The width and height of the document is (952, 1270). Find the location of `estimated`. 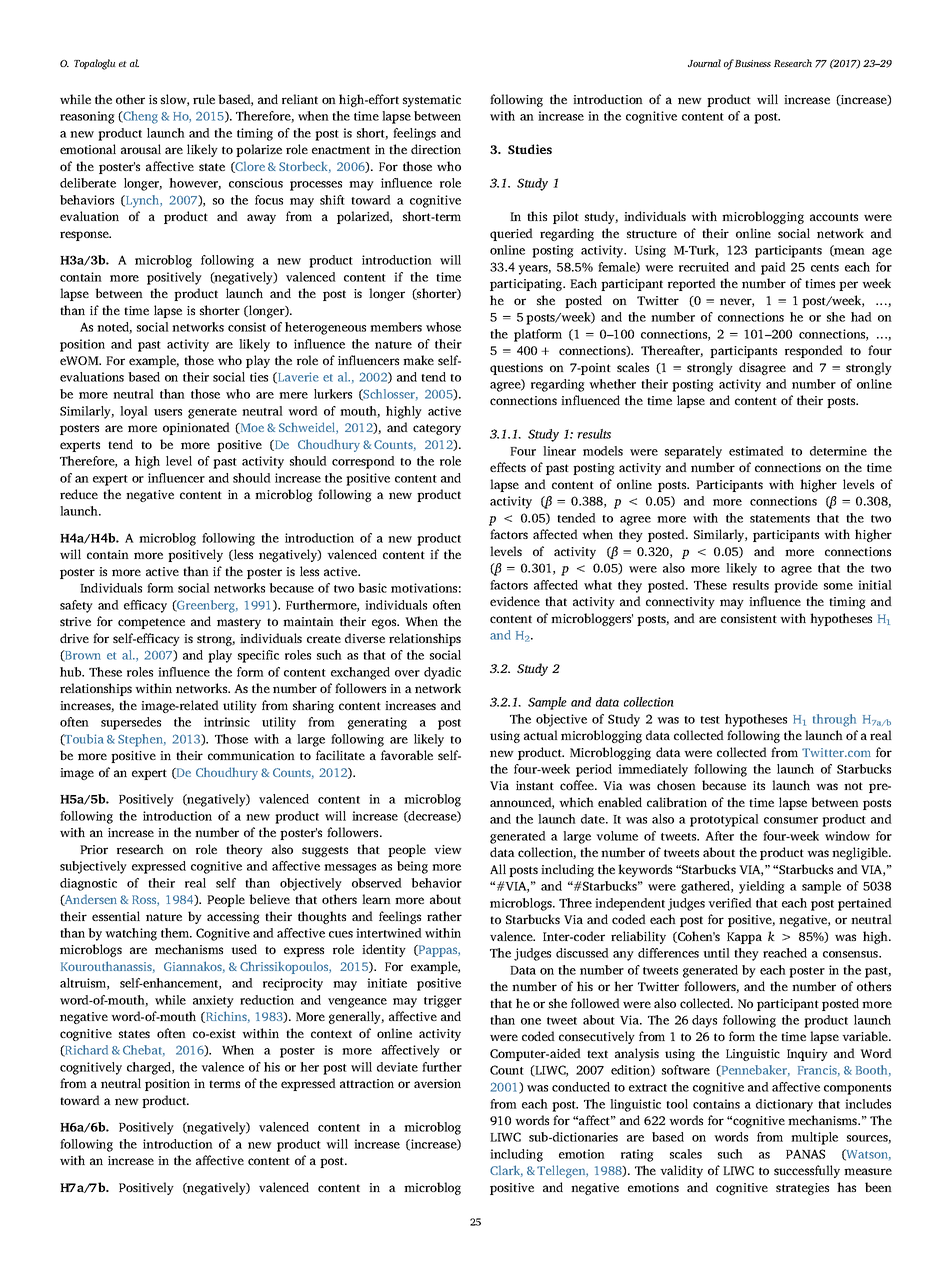

estimated is located at coordinates (756, 451).
